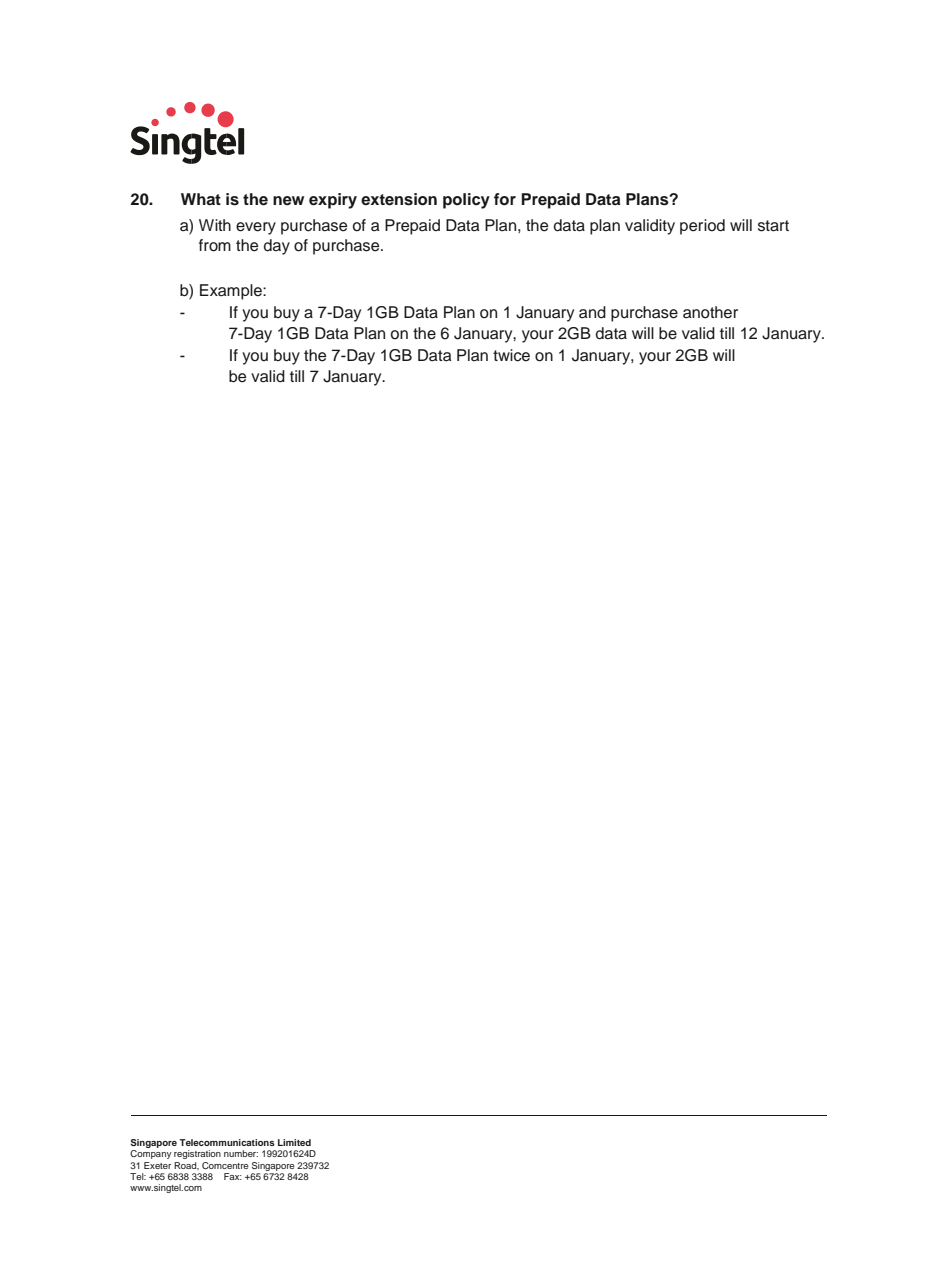 This screenshot has width=951, height=1288. I want to click on and, so click(592, 312).
